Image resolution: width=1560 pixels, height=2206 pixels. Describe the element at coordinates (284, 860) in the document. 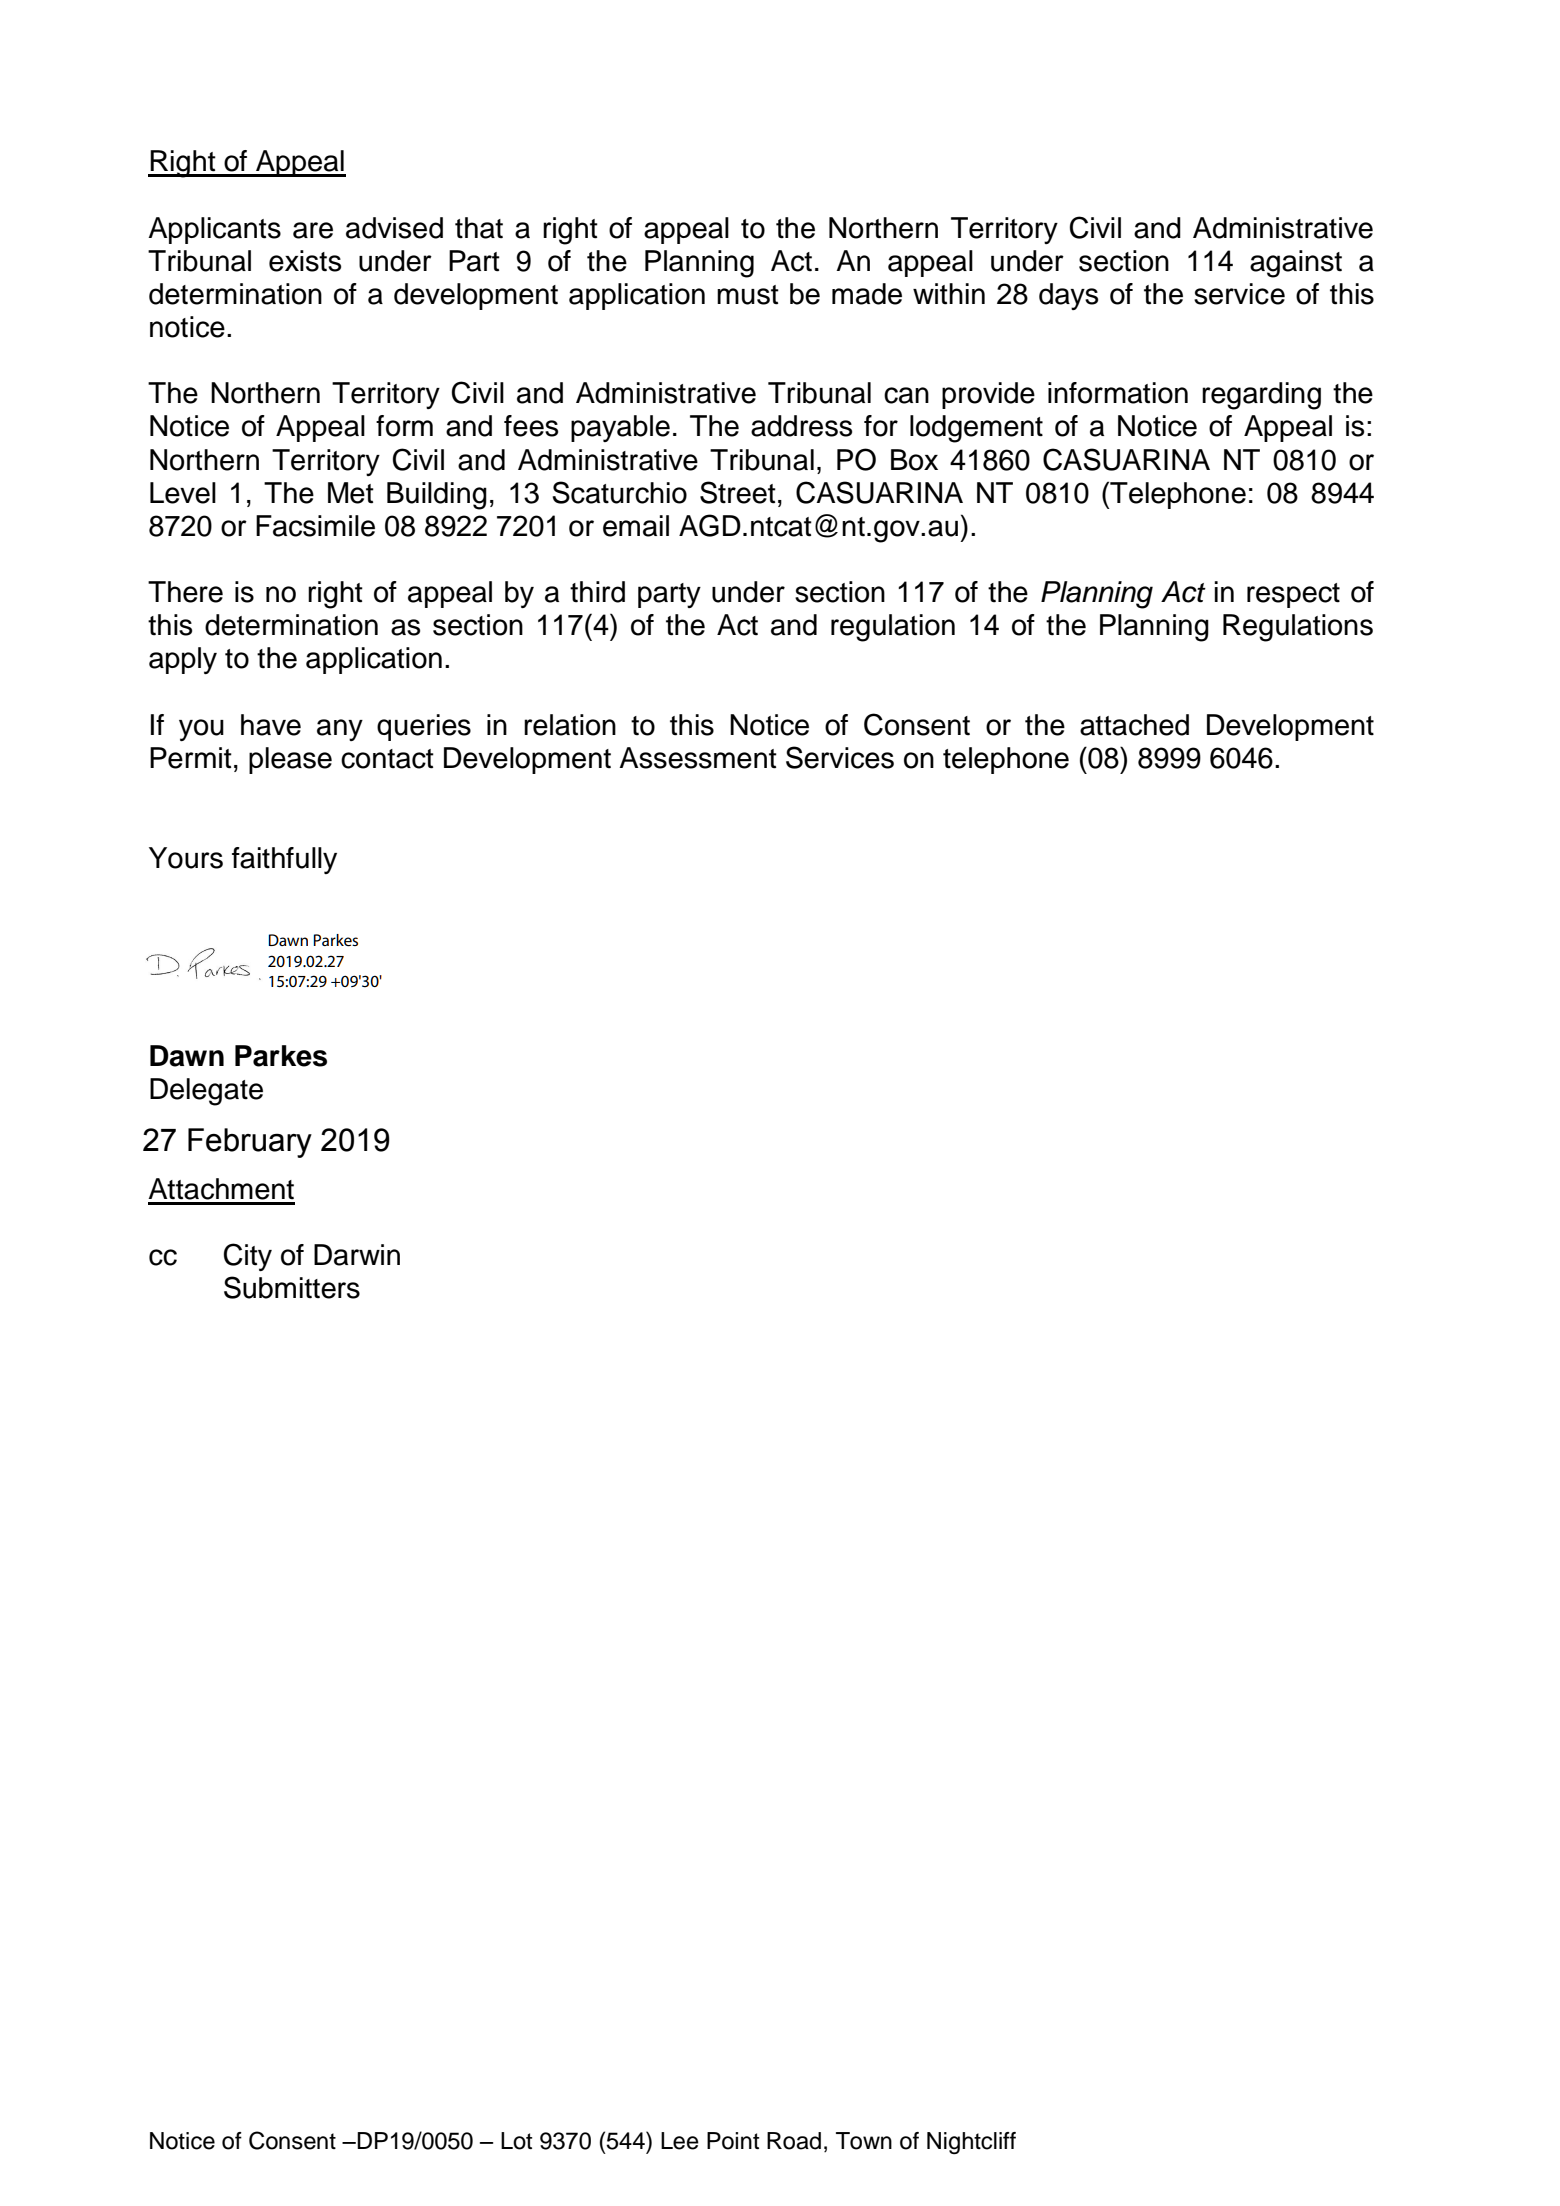

I see `faithfully` at that location.
